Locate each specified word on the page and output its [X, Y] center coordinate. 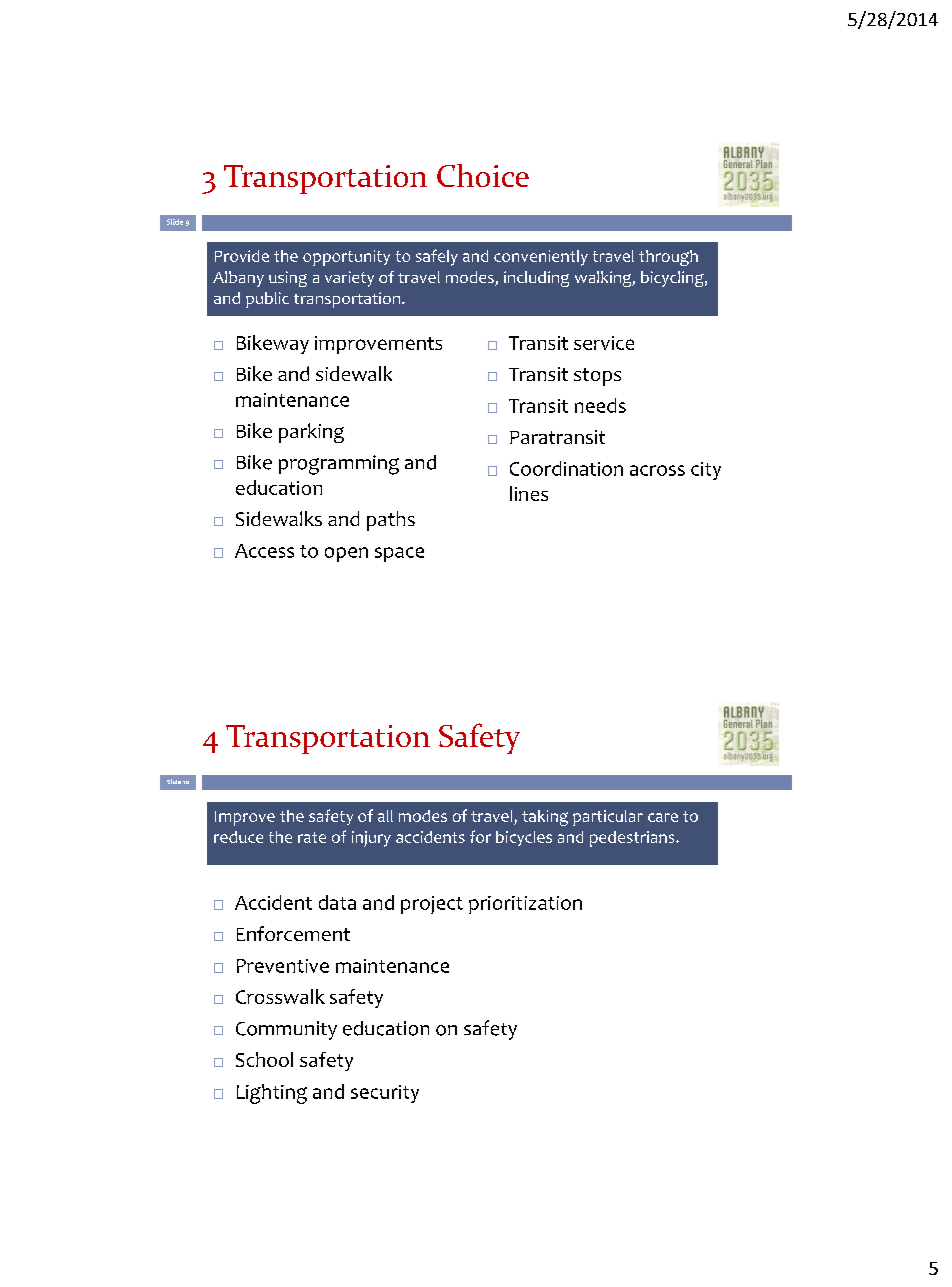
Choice [483, 175]
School [264, 1059]
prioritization [525, 905]
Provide [242, 256]
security [385, 1094]
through [668, 258]
